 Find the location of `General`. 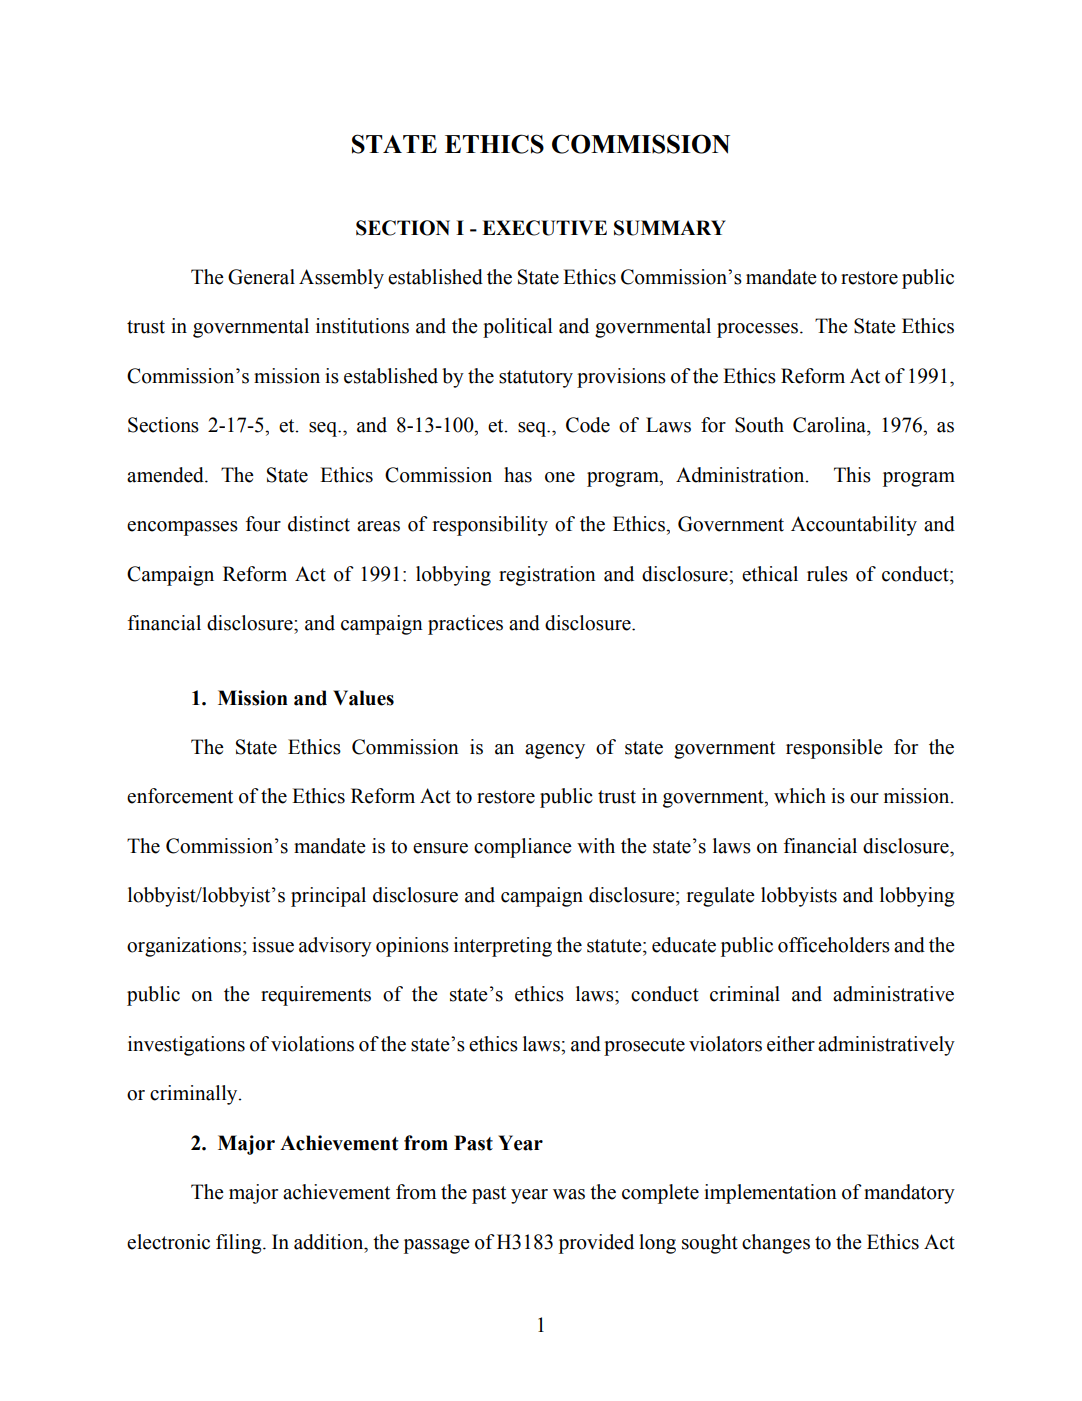

General is located at coordinates (261, 277).
